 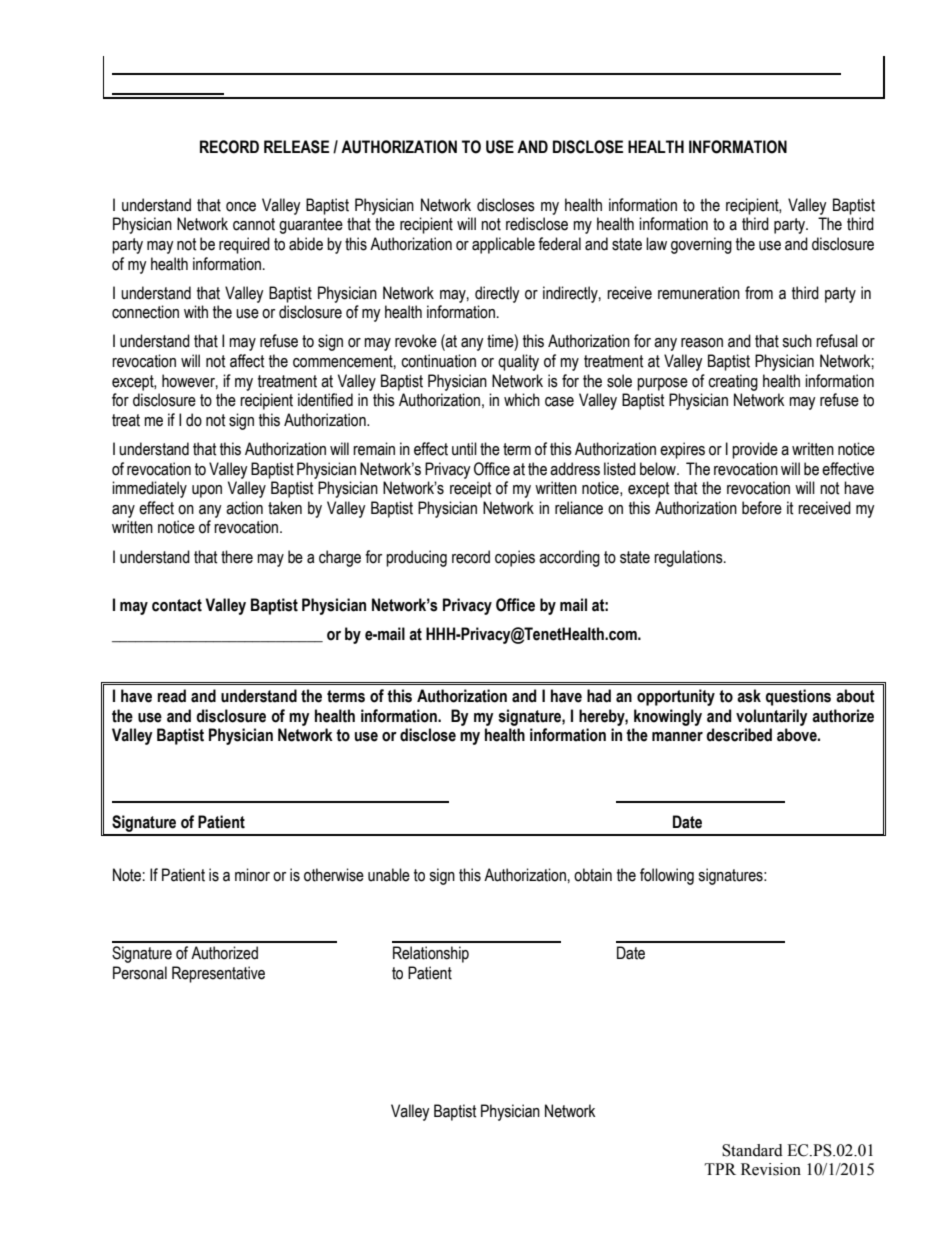 I want to click on once, so click(x=241, y=207).
